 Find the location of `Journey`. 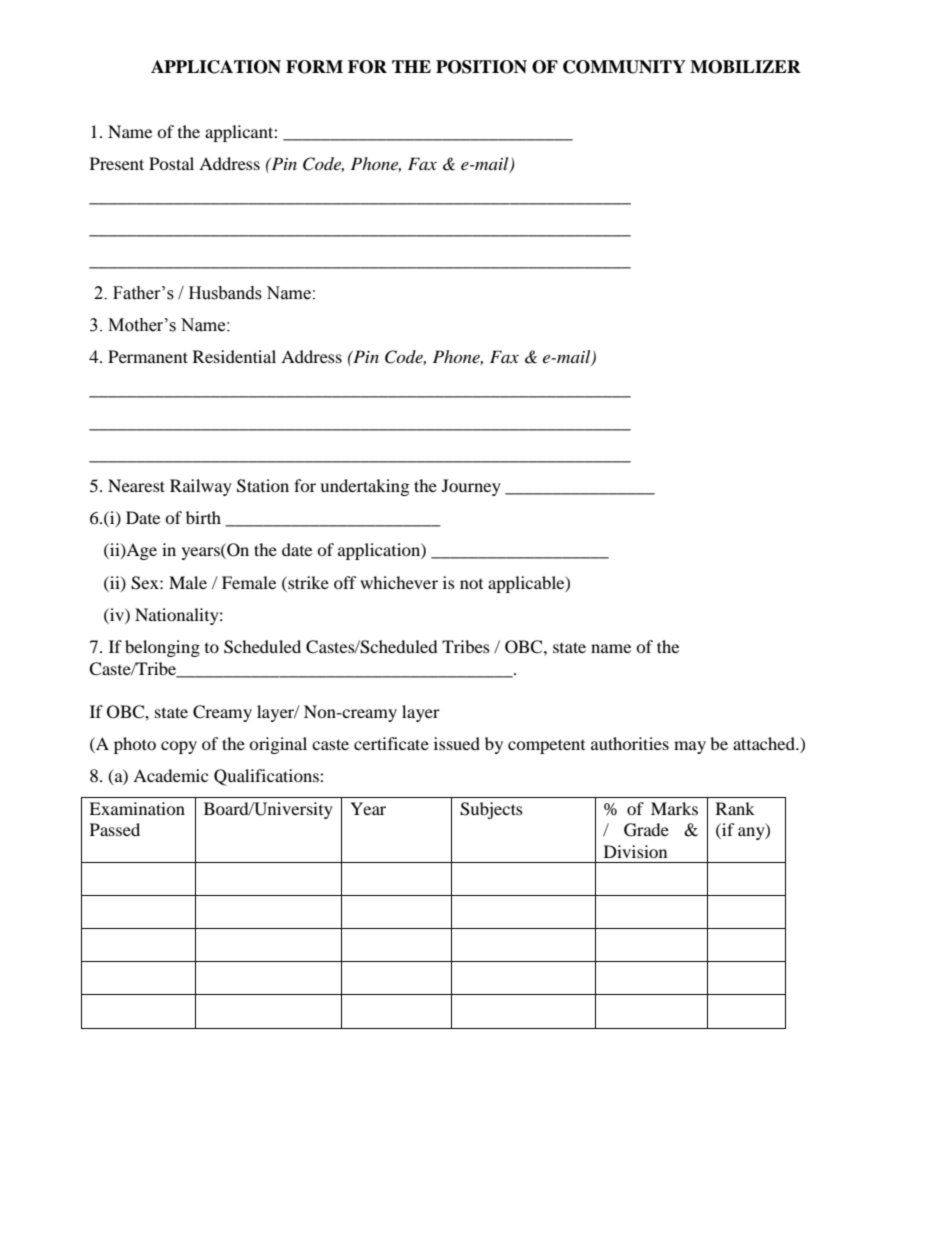

Journey is located at coordinates (471, 487).
